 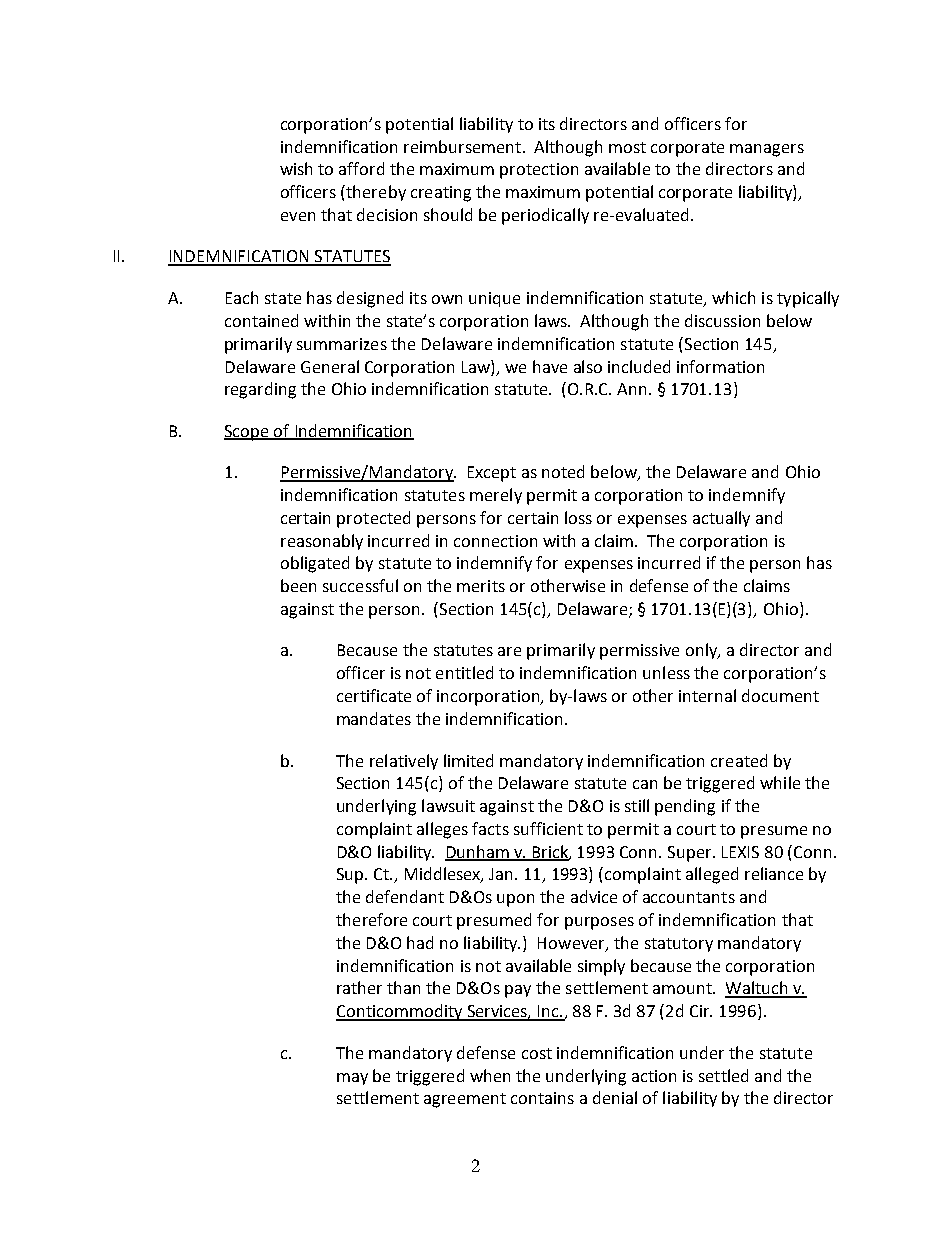 What do you see at coordinates (550, 366) in the screenshot?
I see `have` at bounding box center [550, 366].
